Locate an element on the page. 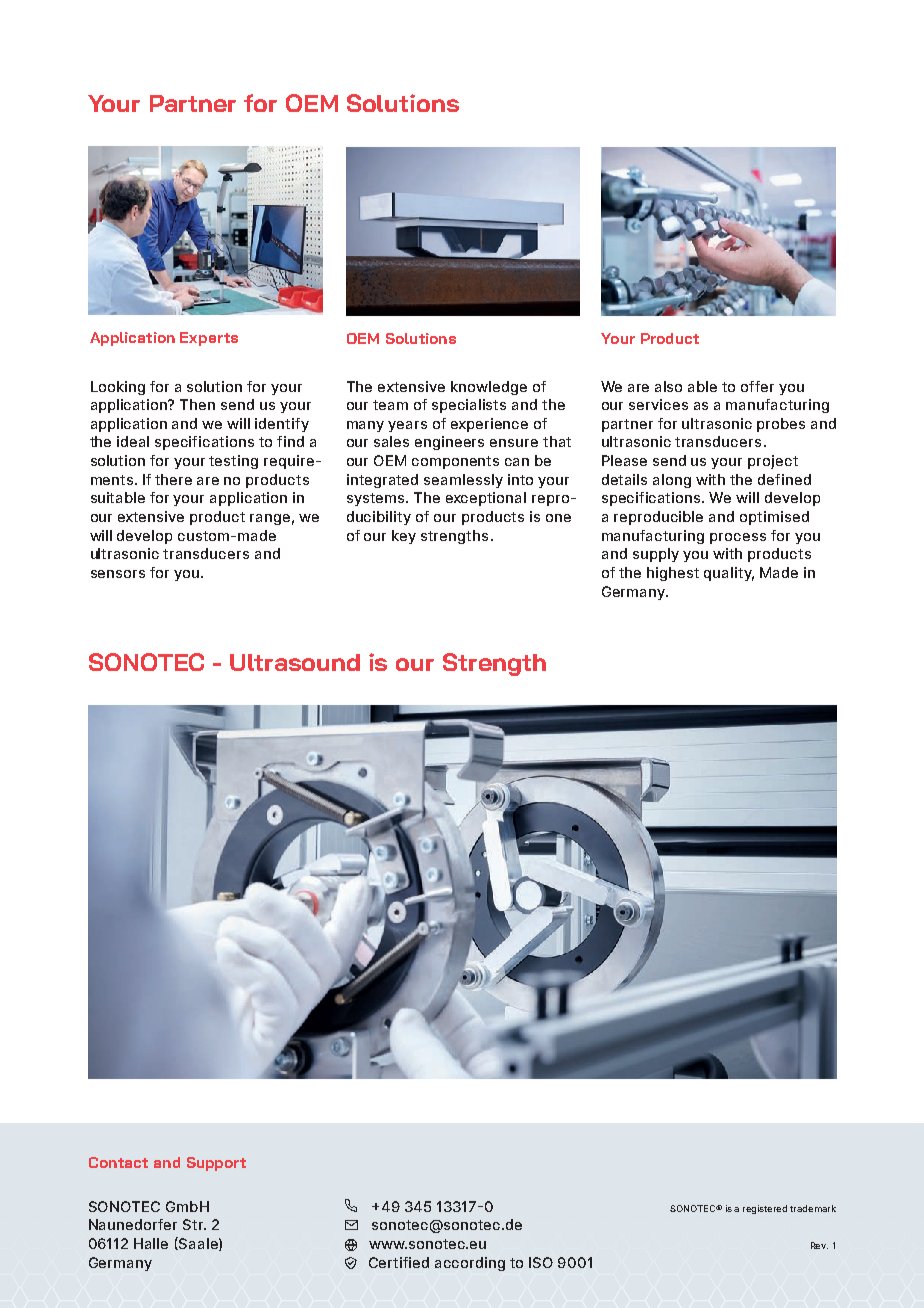  Halle is located at coordinates (151, 1243).
